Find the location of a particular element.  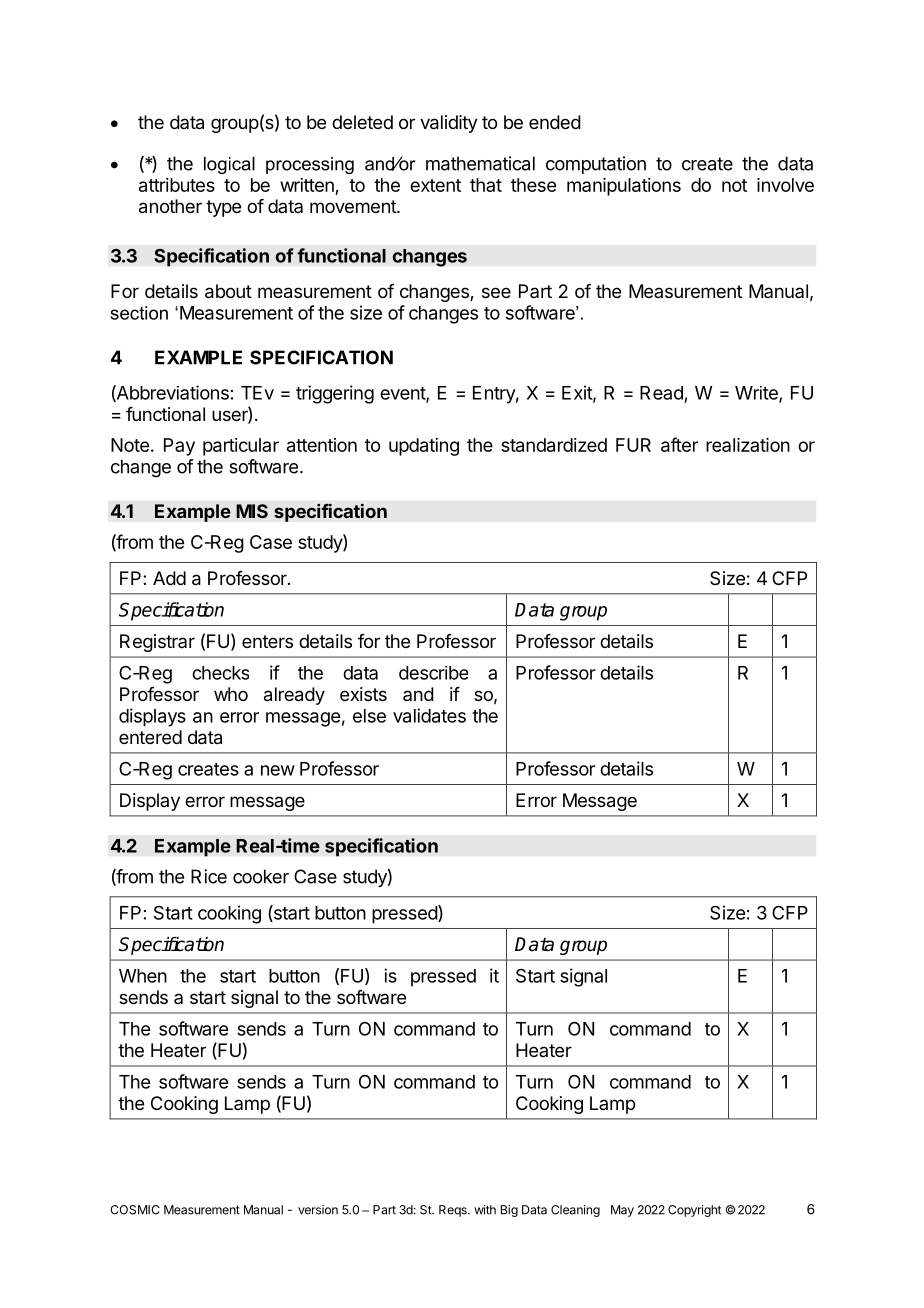

mathematical is located at coordinates (480, 163).
